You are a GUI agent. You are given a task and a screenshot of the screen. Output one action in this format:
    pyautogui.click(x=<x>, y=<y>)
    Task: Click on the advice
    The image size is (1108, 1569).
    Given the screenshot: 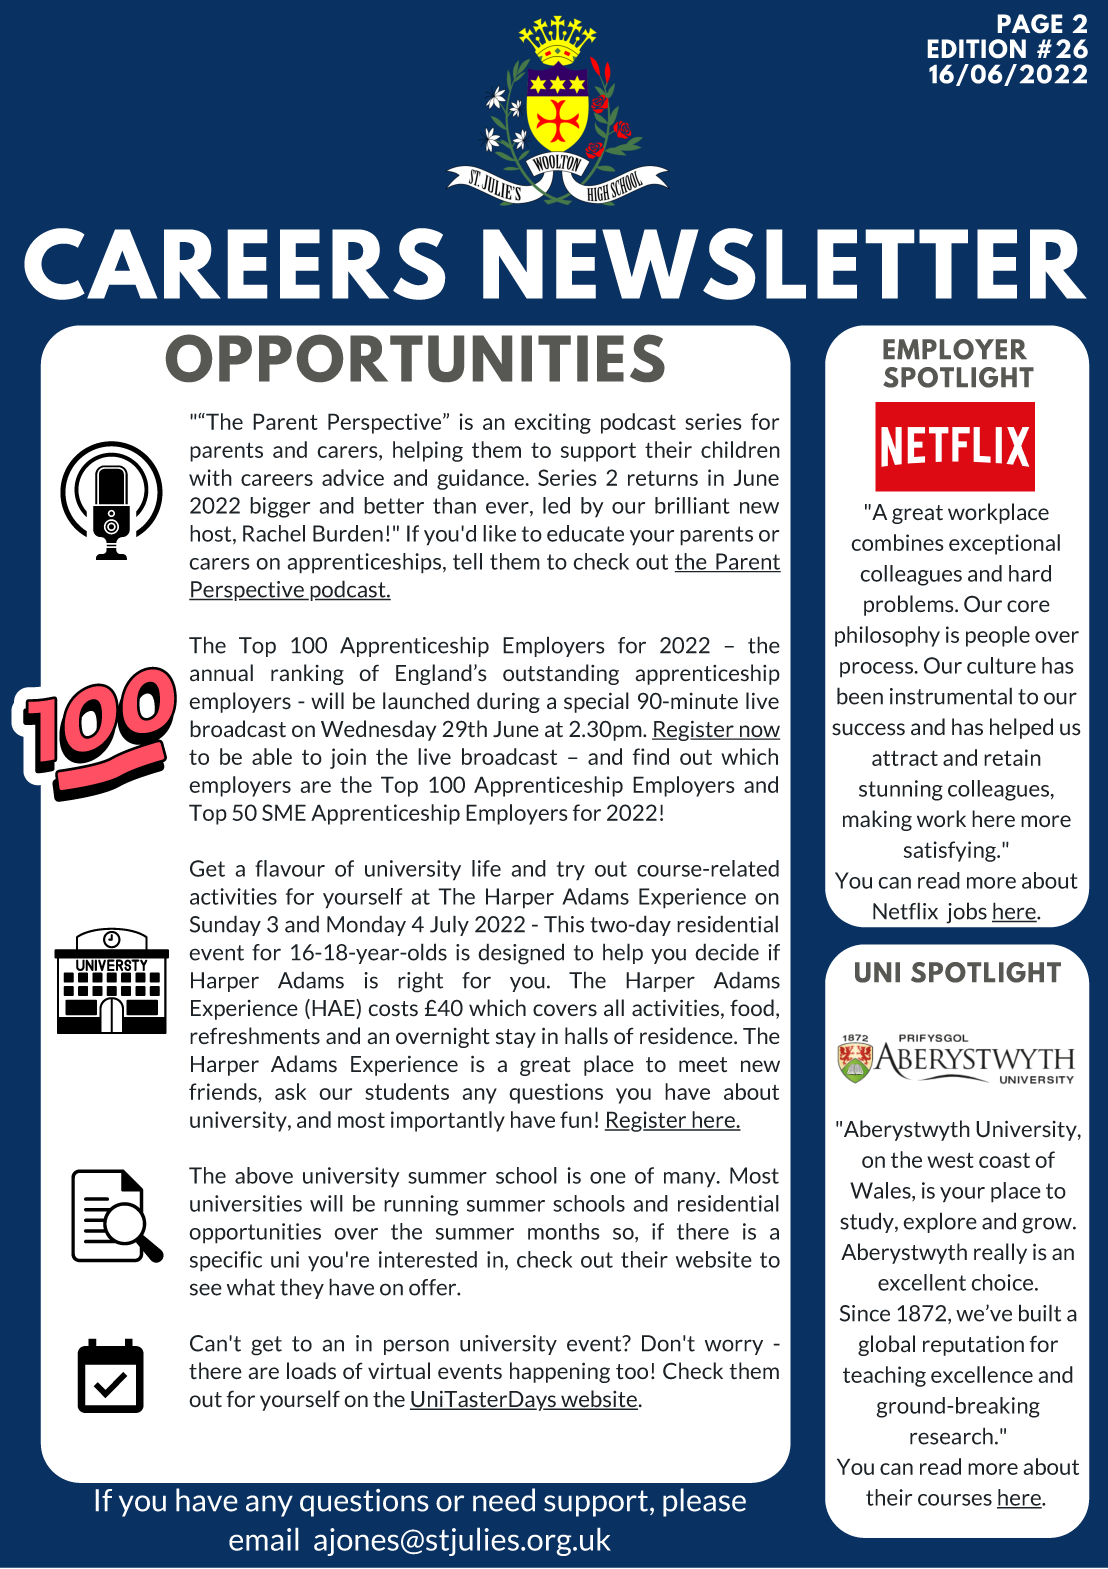 What is the action you would take?
    pyautogui.click(x=353, y=477)
